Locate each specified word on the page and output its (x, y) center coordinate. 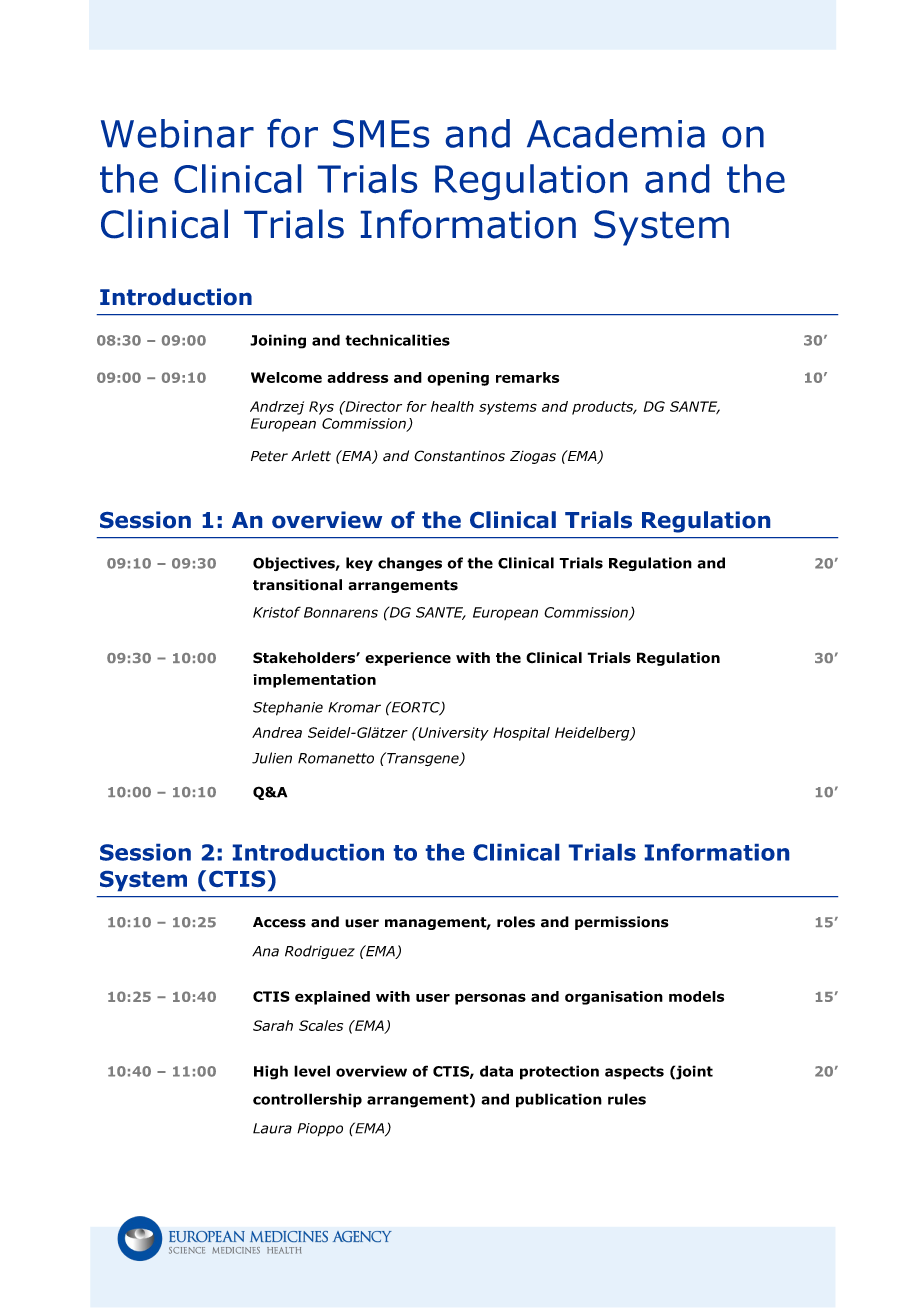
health (452, 406)
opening (458, 379)
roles (516, 922)
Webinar (177, 133)
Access (279, 922)
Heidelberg (593, 734)
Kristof (277, 612)
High (271, 1072)
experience (408, 659)
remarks (527, 377)
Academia (616, 133)
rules (627, 1099)
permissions (622, 923)
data (496, 1071)
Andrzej (277, 408)
